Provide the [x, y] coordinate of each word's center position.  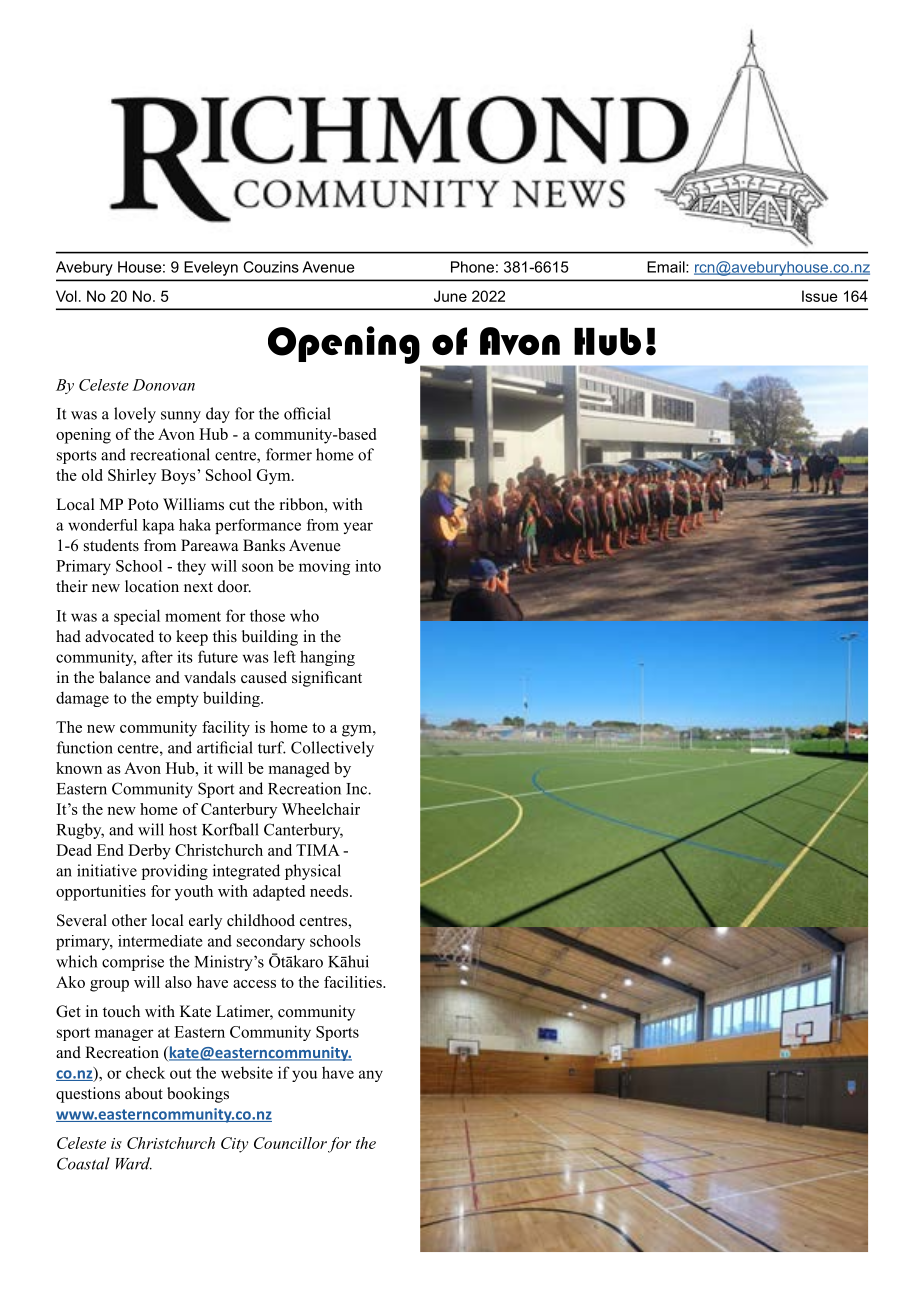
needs [330, 891]
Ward [134, 1163]
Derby [149, 852]
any [371, 1076]
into [368, 566]
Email [667, 267]
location [152, 586]
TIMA [318, 850]
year [358, 528]
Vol [66, 296]
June [450, 296]
